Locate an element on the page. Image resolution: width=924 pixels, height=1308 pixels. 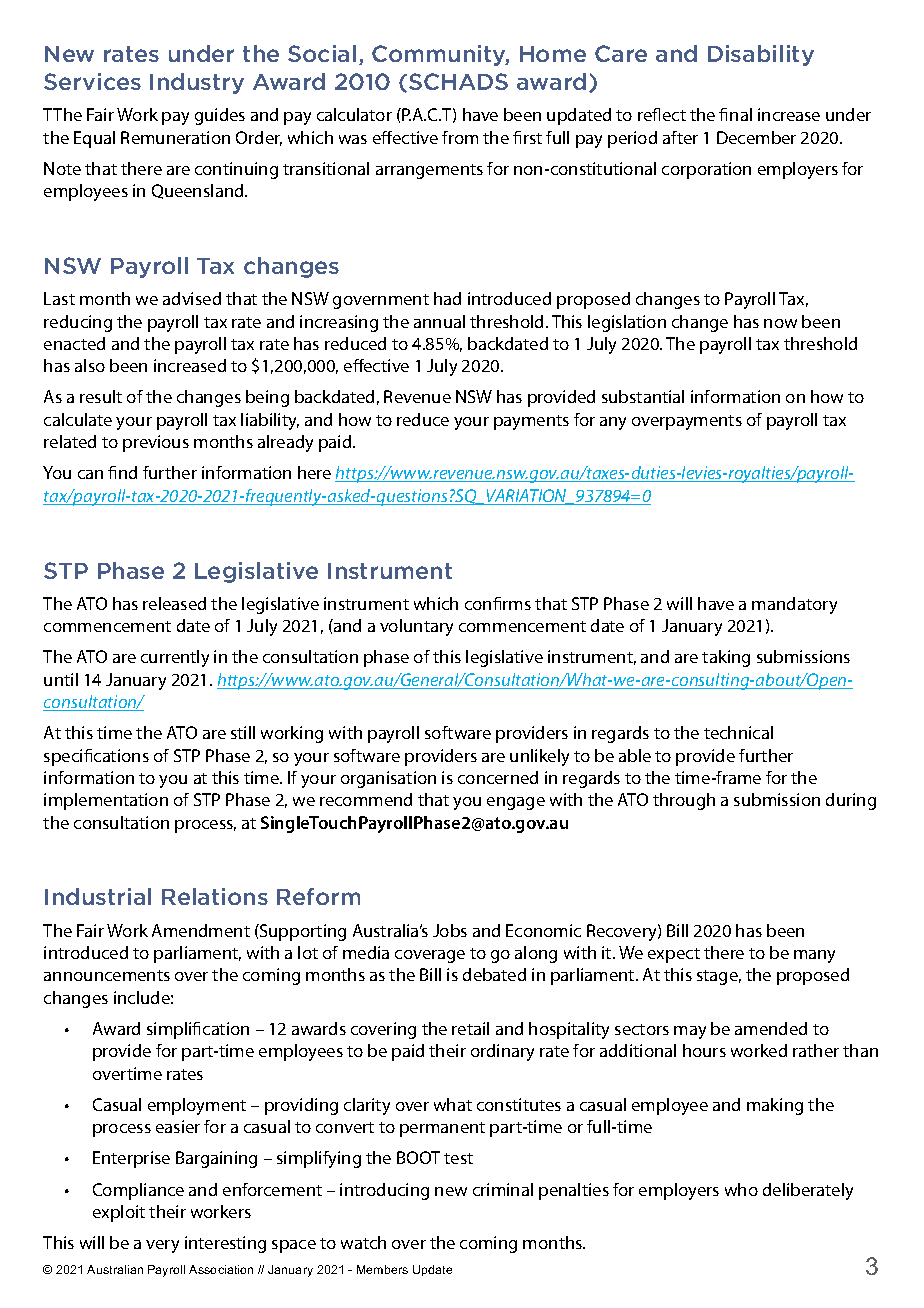
through is located at coordinates (684, 801).
